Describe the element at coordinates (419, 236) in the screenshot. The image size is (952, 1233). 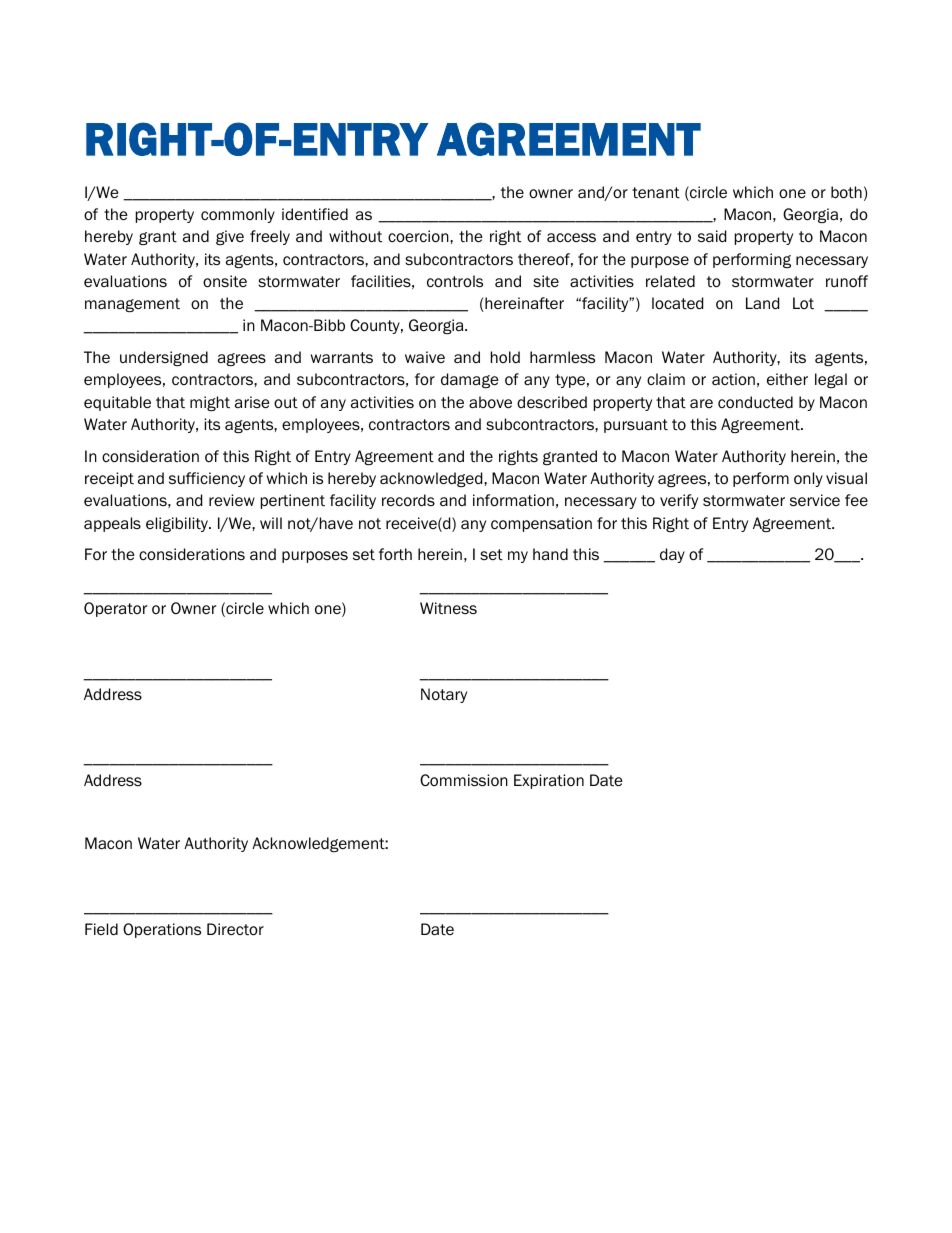
I see `coercion` at that location.
